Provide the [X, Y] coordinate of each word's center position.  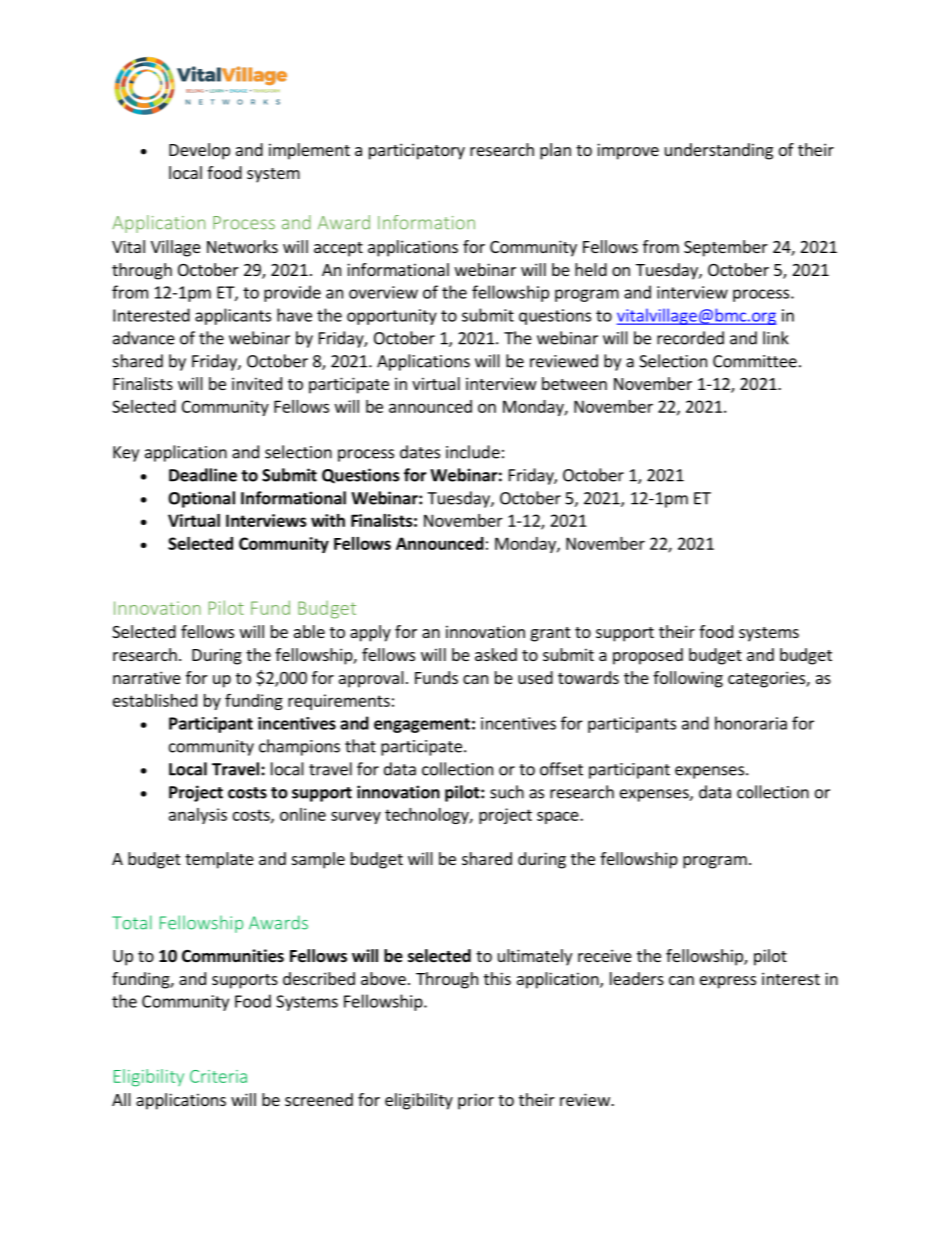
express [728, 982]
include [473, 452]
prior [476, 1101]
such [507, 792]
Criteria [218, 1076]
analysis [198, 816]
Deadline [203, 475]
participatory [417, 151]
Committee [755, 361]
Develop [199, 151]
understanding [719, 151]
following [688, 679]
